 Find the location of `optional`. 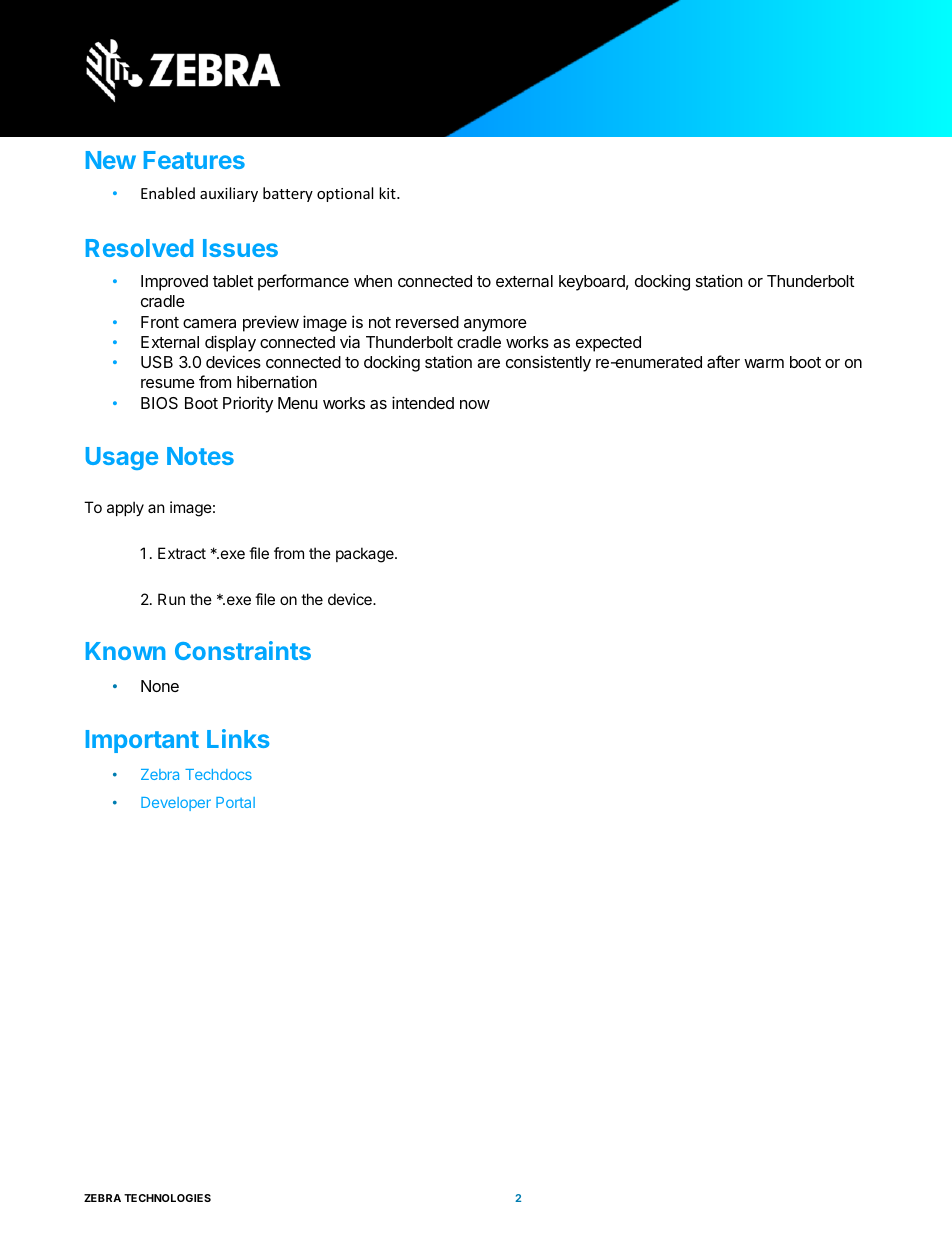

optional is located at coordinates (345, 194).
